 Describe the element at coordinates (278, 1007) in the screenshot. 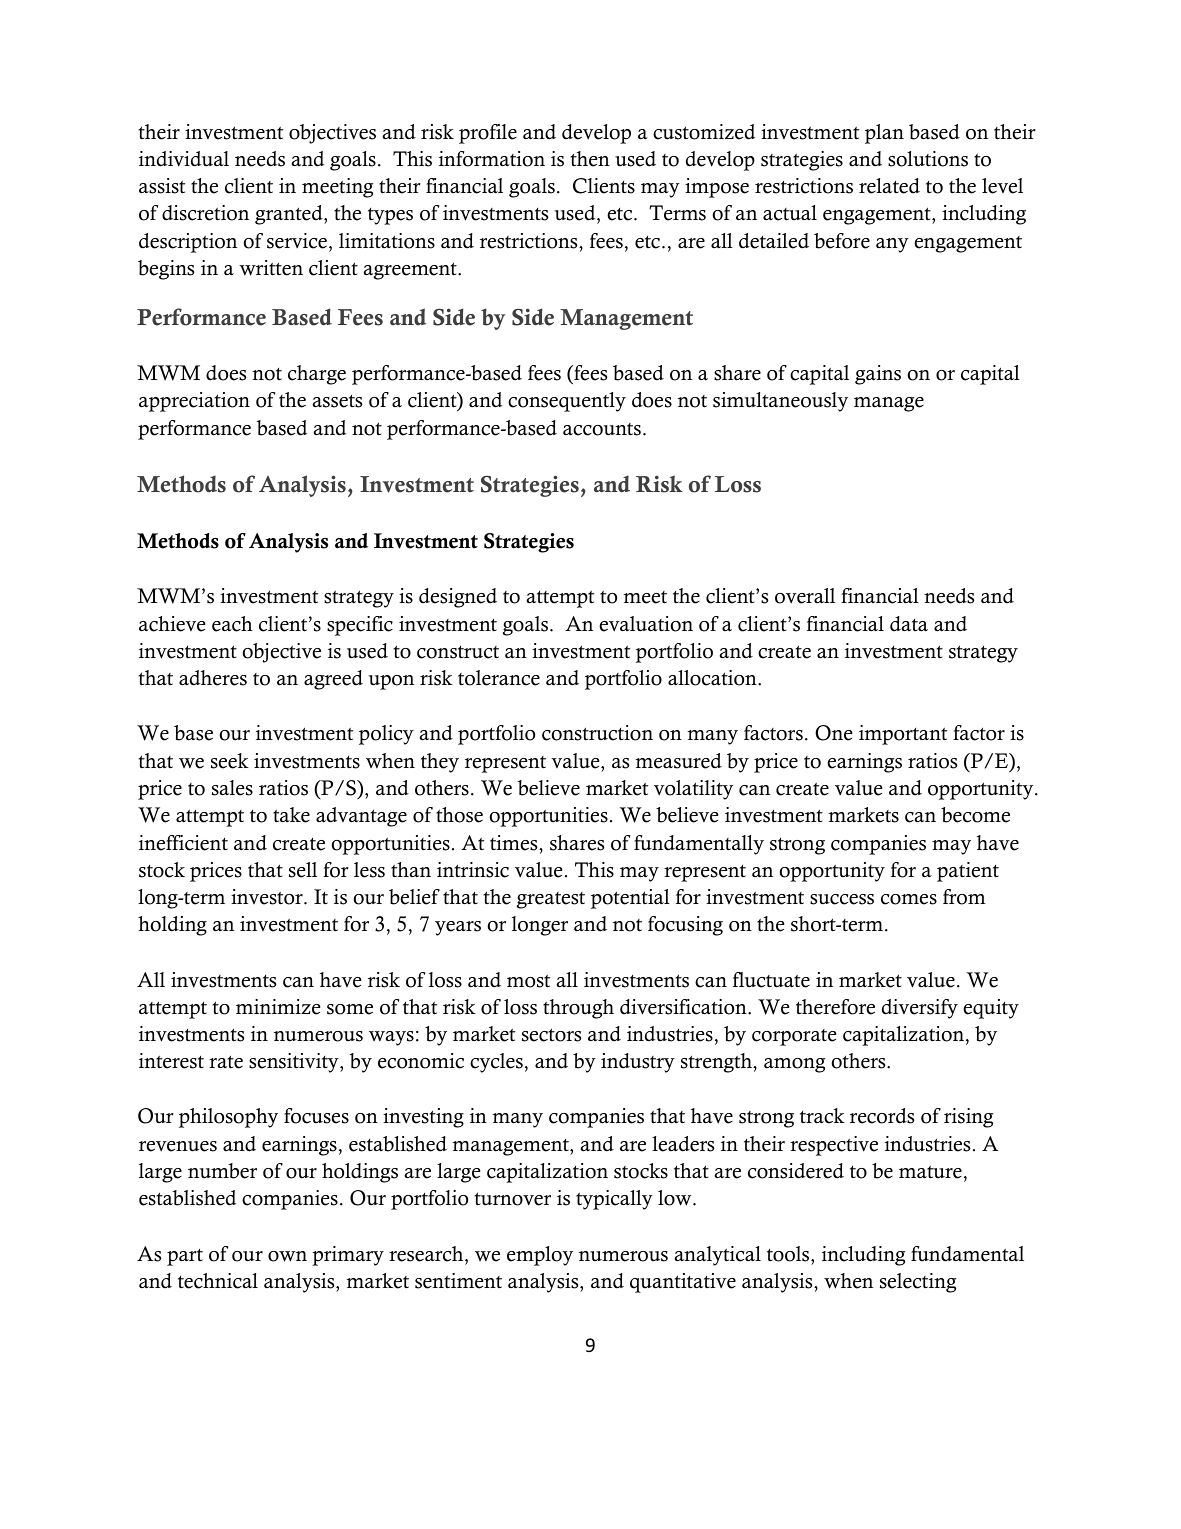

I see `minimize` at that location.
